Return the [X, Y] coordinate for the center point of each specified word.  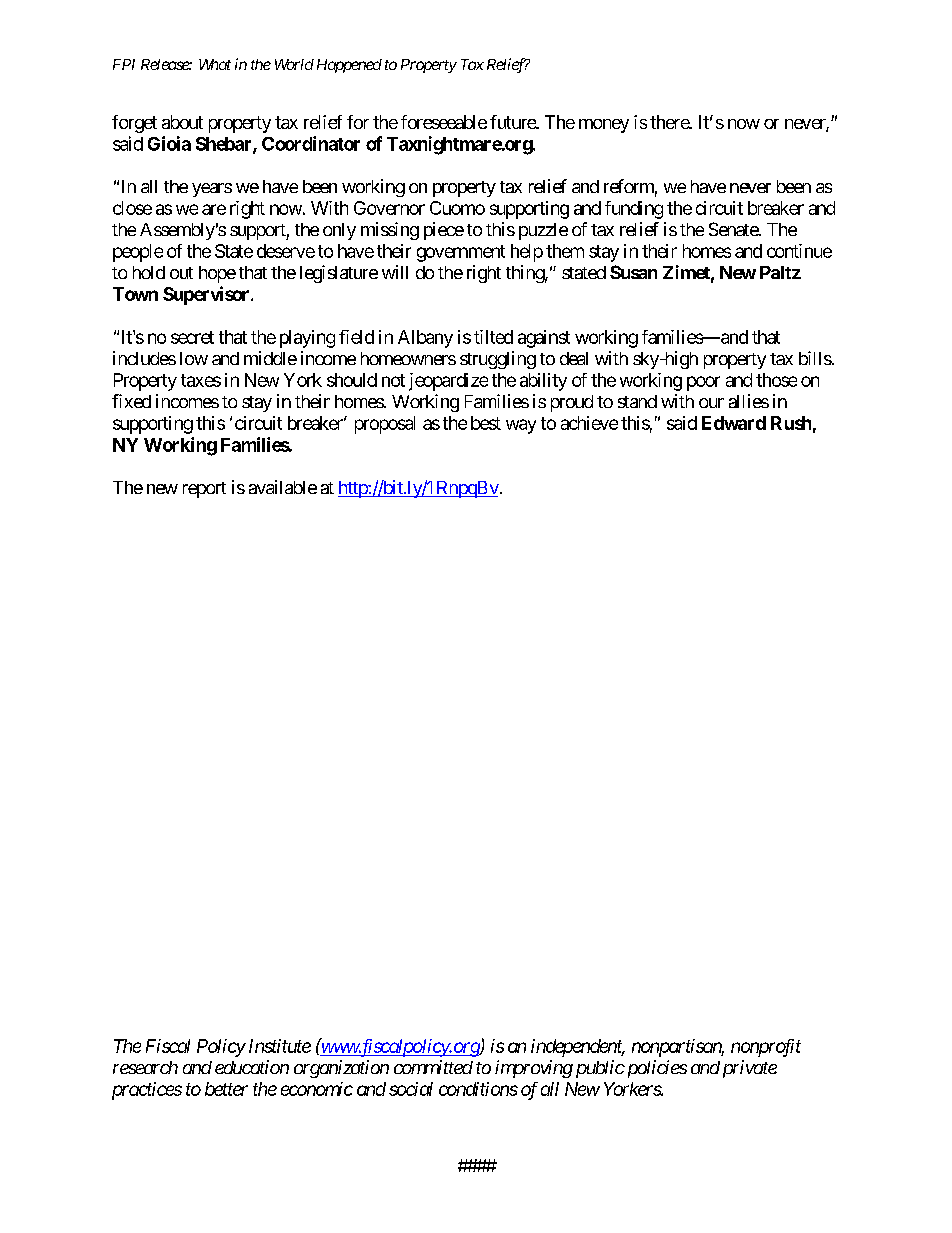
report [204, 490]
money [604, 126]
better [226, 1089]
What [215, 64]
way [521, 426]
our [711, 403]
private [750, 1069]
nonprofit [766, 1048]
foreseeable [444, 122]
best [486, 423]
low [194, 358]
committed [433, 1067]
